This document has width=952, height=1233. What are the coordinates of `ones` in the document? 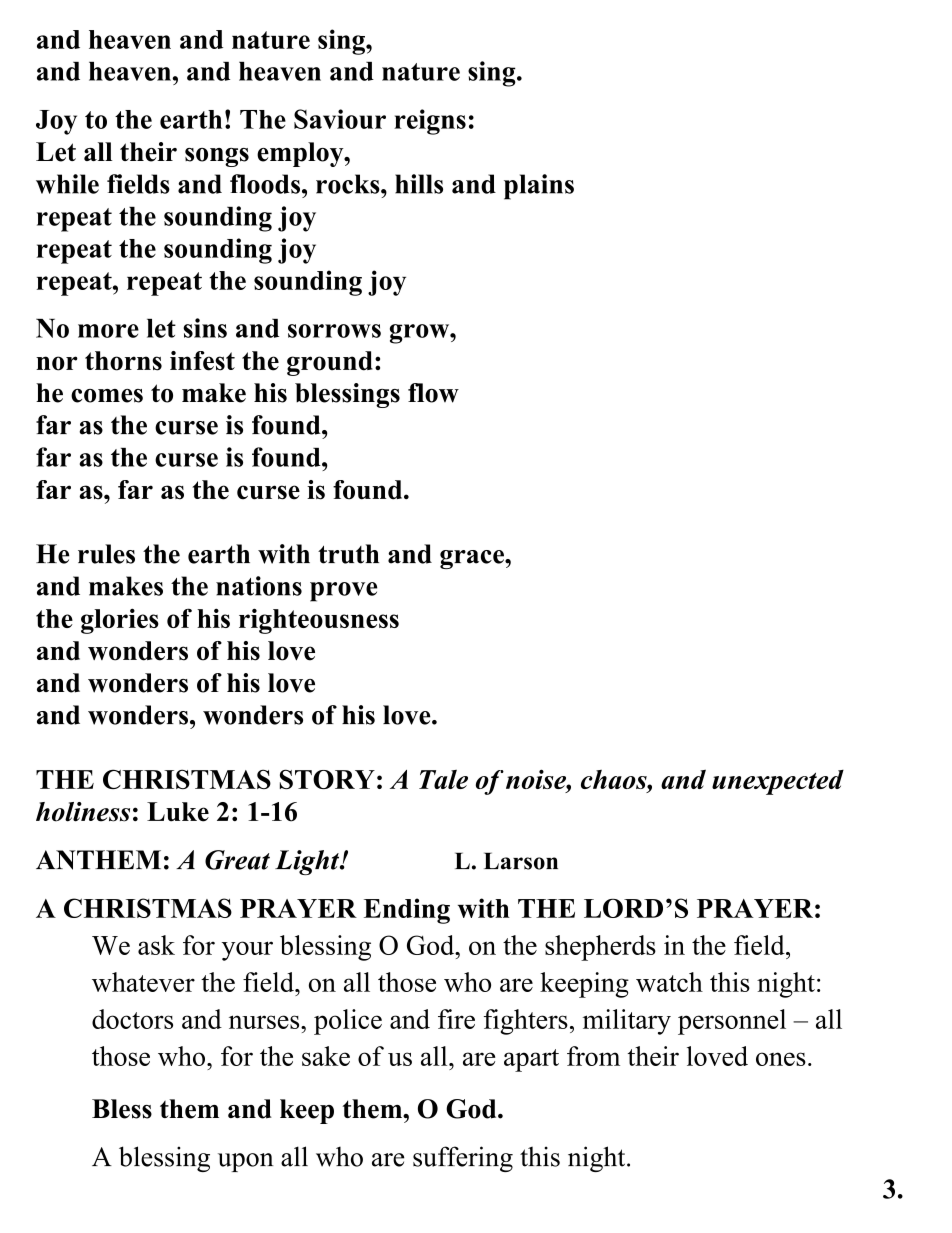 It's located at (781, 1059).
